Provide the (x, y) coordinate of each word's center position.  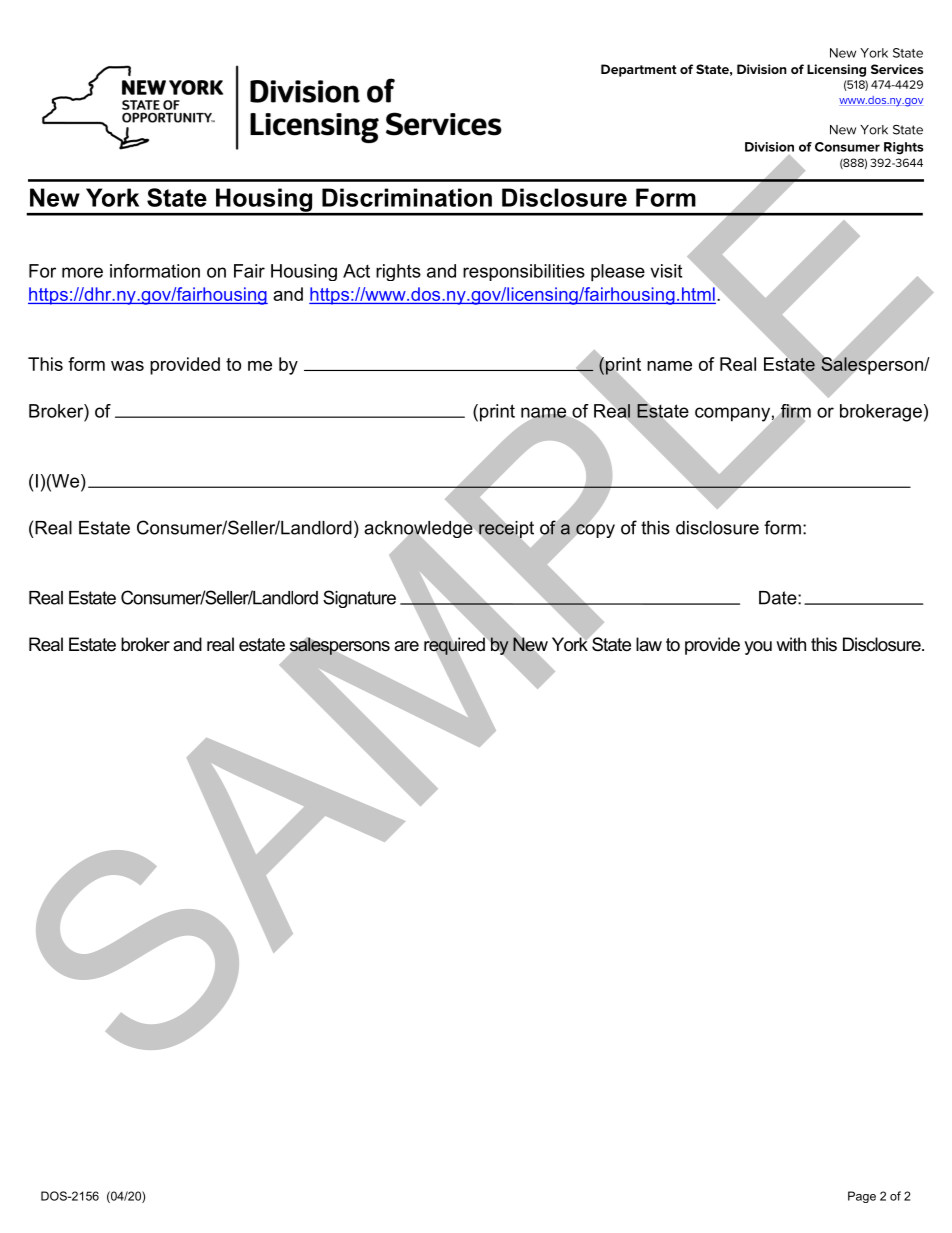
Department (639, 70)
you (758, 648)
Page (862, 1197)
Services (897, 69)
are (406, 646)
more (82, 272)
